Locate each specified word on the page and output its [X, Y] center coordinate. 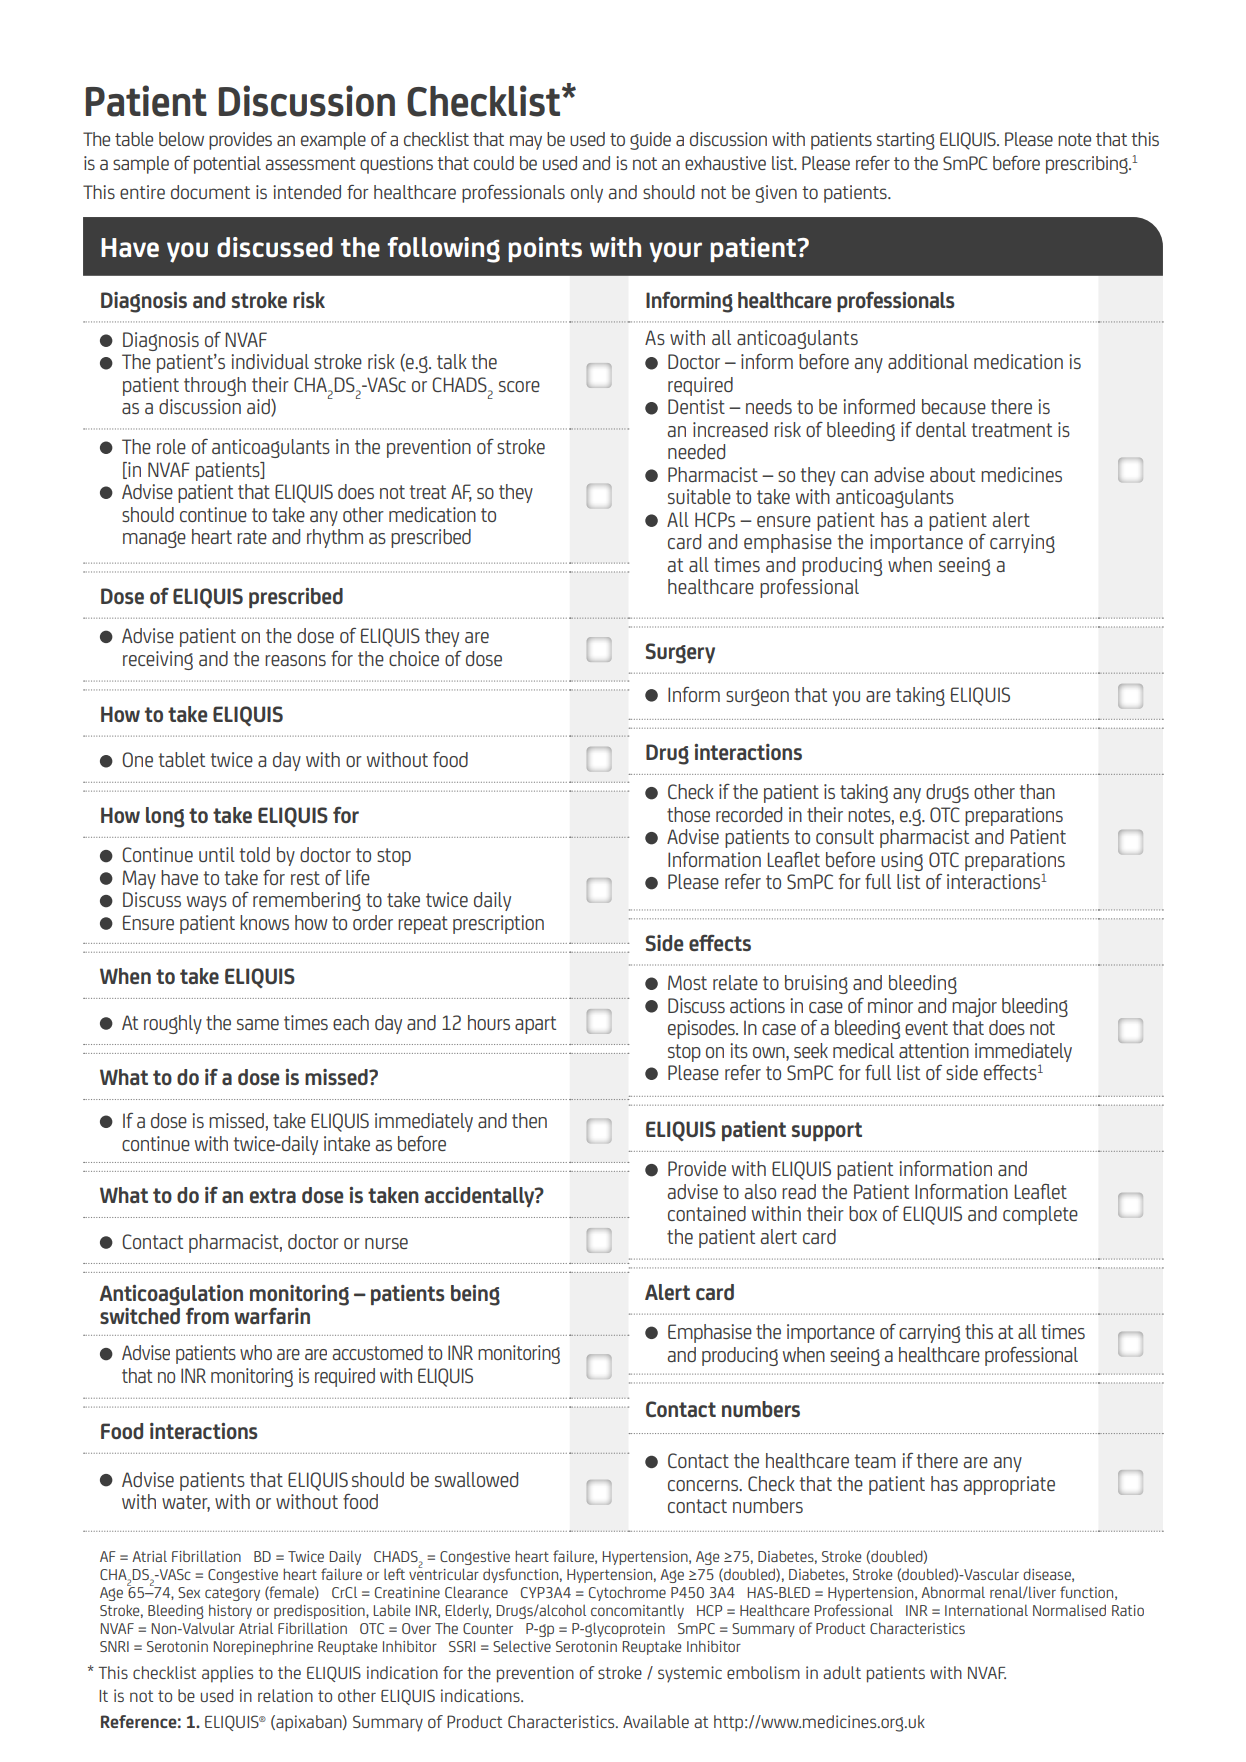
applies [227, 1674]
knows [264, 922]
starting [906, 141]
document [210, 192]
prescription [498, 924]
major [974, 1007]
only [587, 194]
